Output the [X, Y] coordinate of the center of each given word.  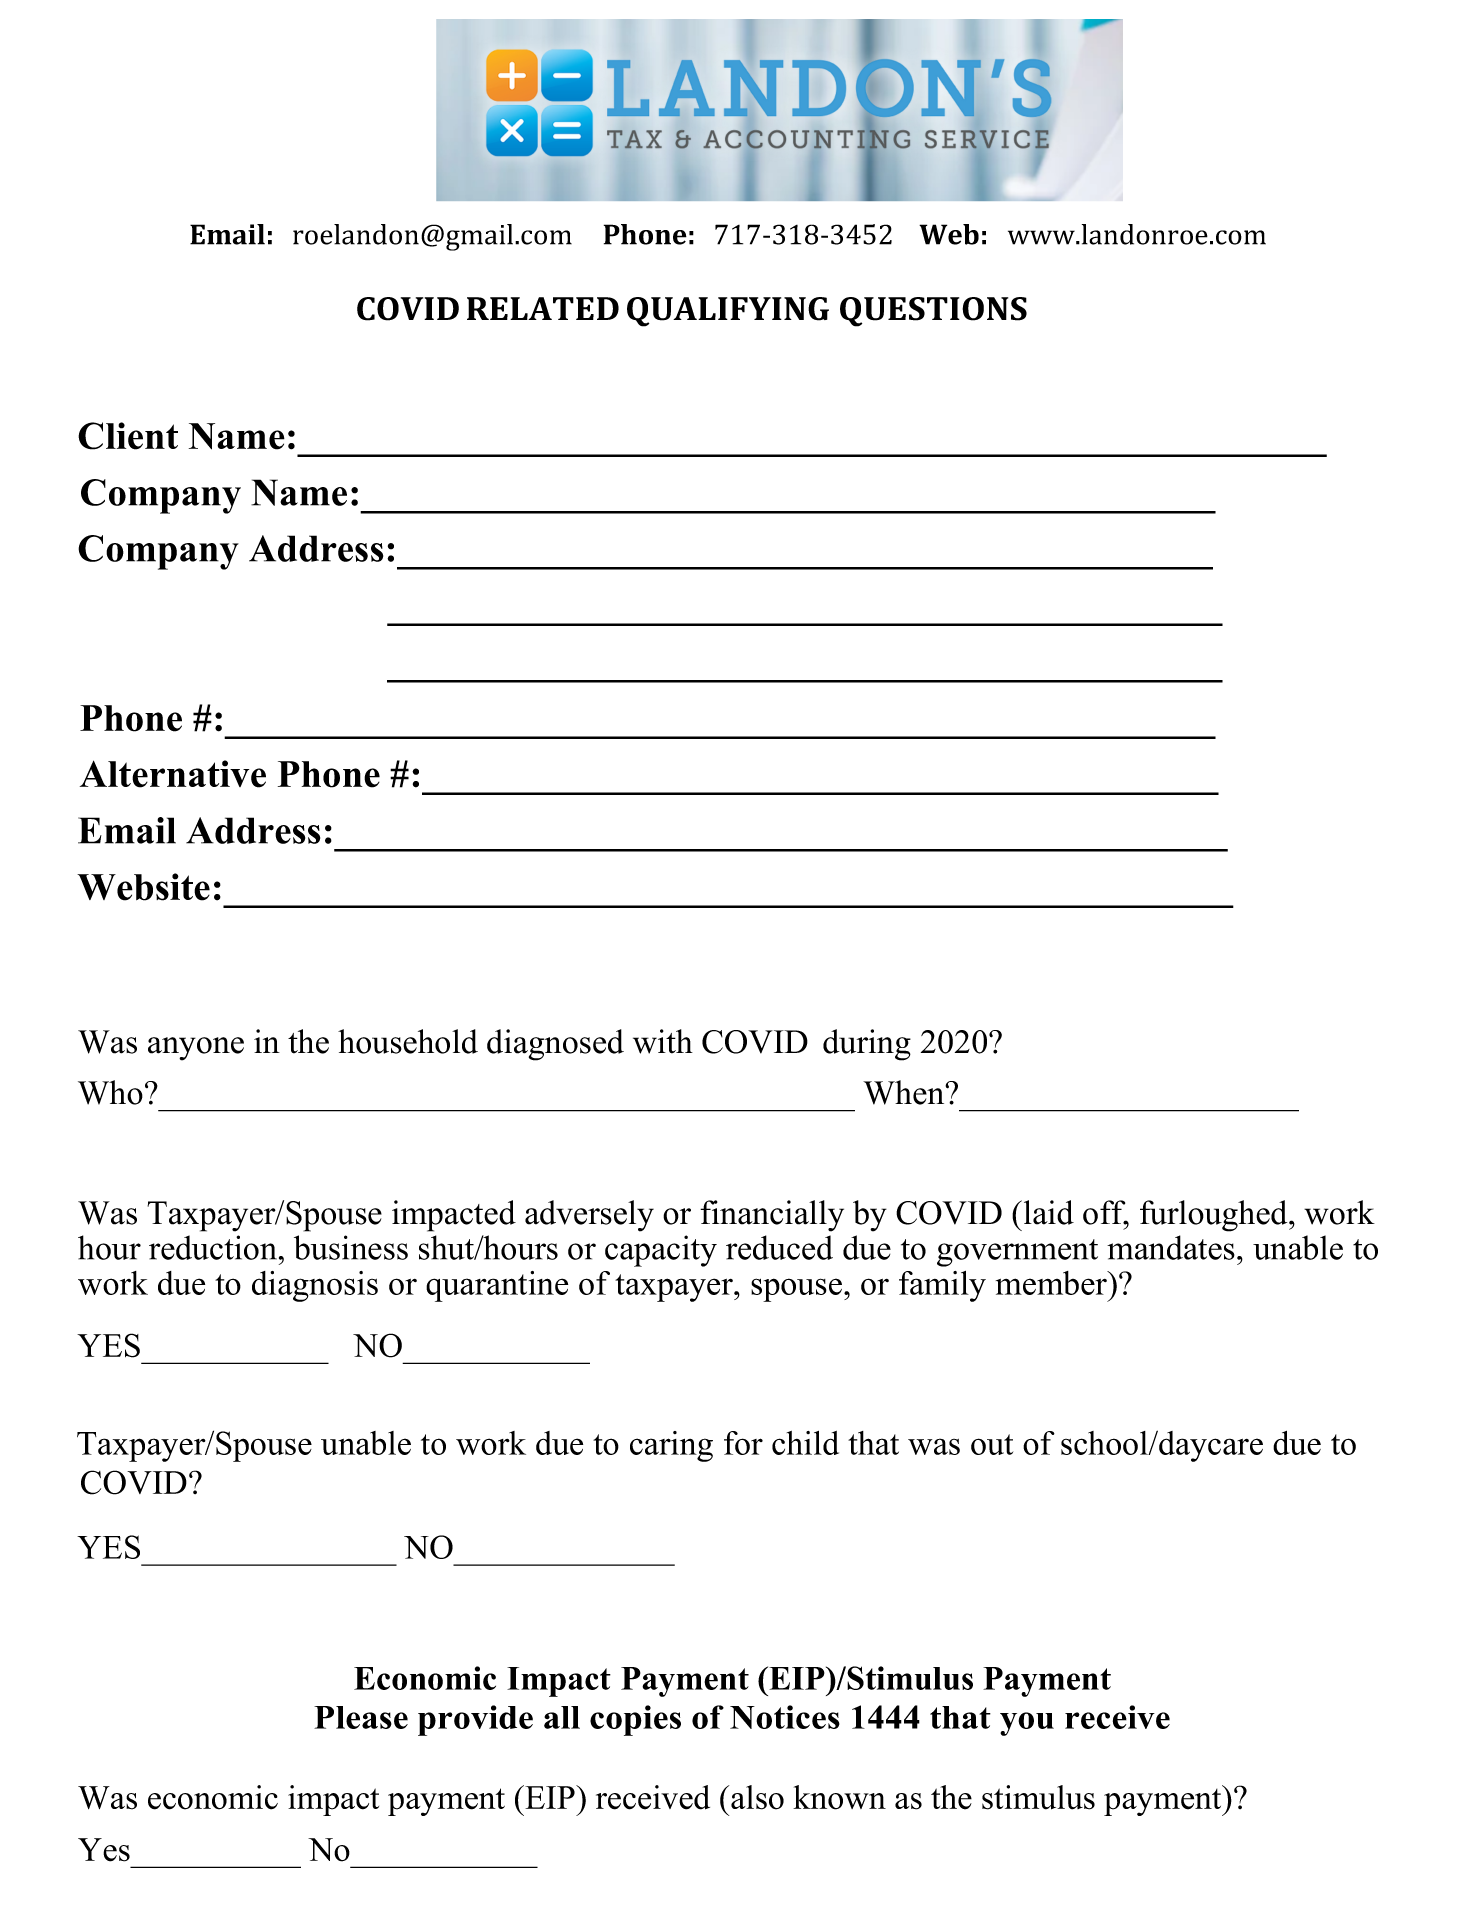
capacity [661, 1251]
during [867, 1045]
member [1053, 1283]
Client [128, 436]
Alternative [173, 774]
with [663, 1041]
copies [635, 1720]
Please [361, 1717]
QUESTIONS [933, 312]
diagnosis [315, 1286]
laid [1047, 1212]
